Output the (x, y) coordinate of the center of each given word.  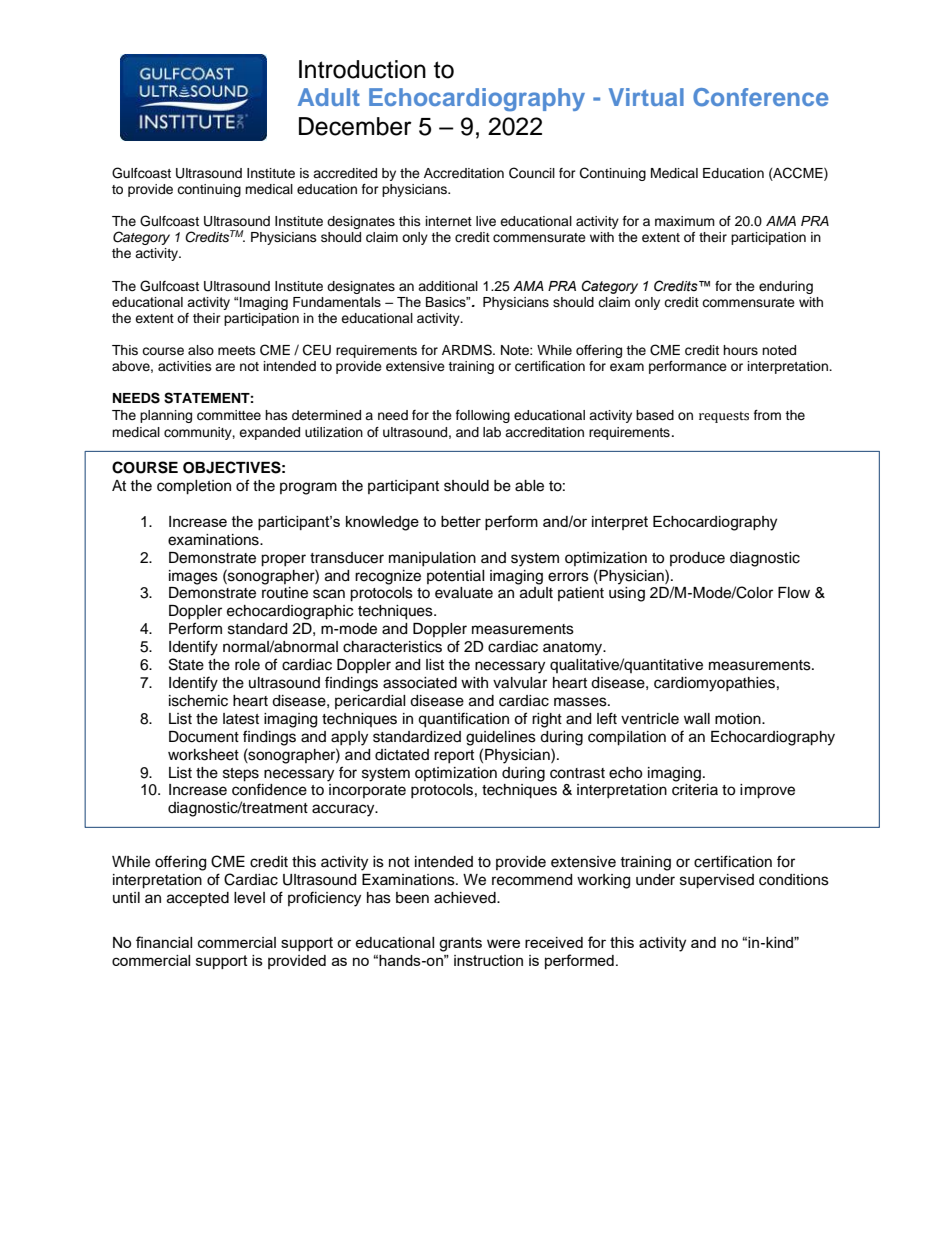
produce (697, 559)
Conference (761, 97)
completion (194, 487)
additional (448, 286)
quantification (463, 720)
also (201, 350)
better (461, 521)
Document (204, 737)
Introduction (362, 69)
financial (164, 942)
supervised (717, 881)
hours (740, 350)
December (355, 126)
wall (697, 719)
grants (460, 944)
